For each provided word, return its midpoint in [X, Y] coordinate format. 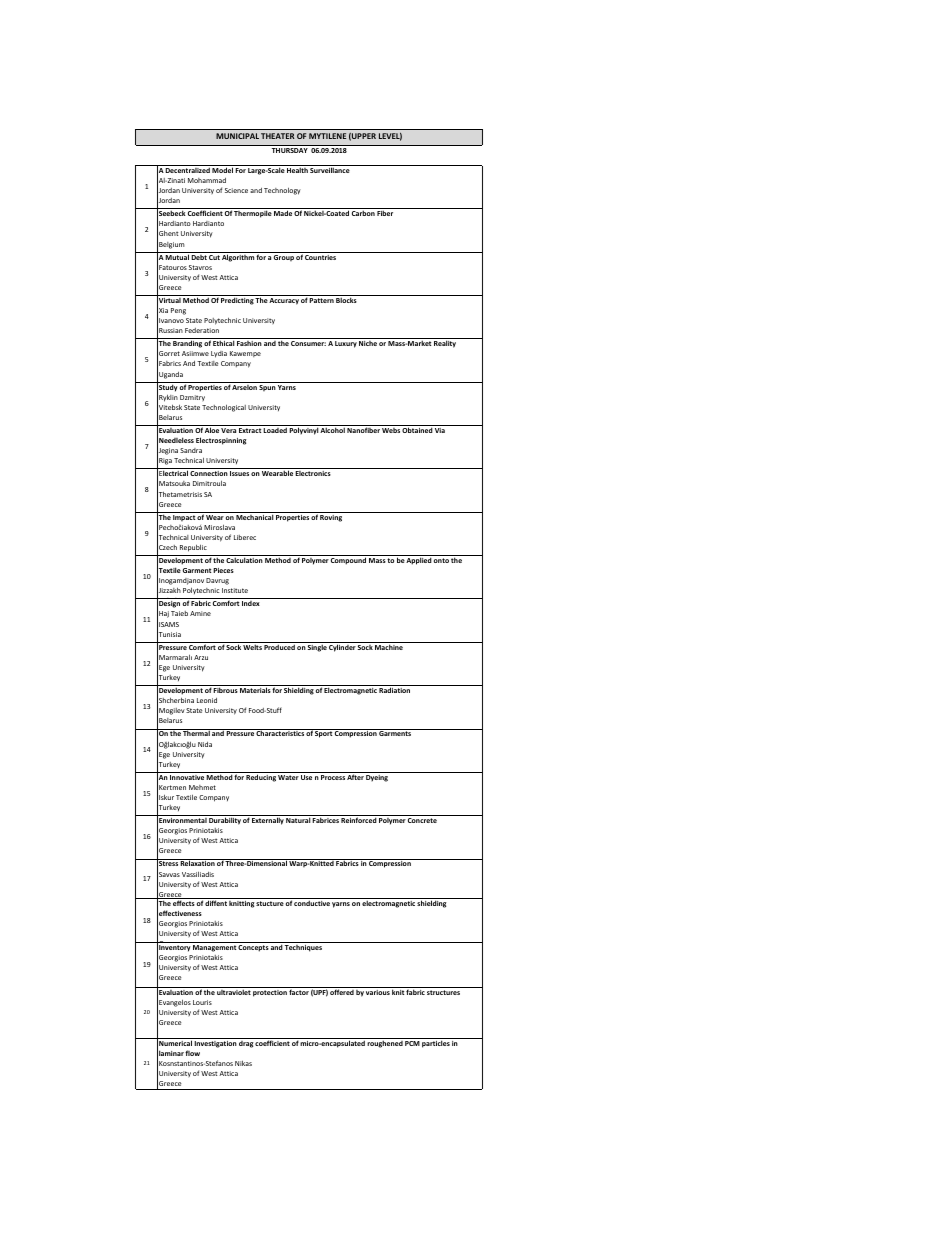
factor [299, 992]
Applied [419, 561]
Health [297, 170]
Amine [200, 613]
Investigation [215, 1044]
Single [317, 647]
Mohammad [207, 180]
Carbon [363, 213]
